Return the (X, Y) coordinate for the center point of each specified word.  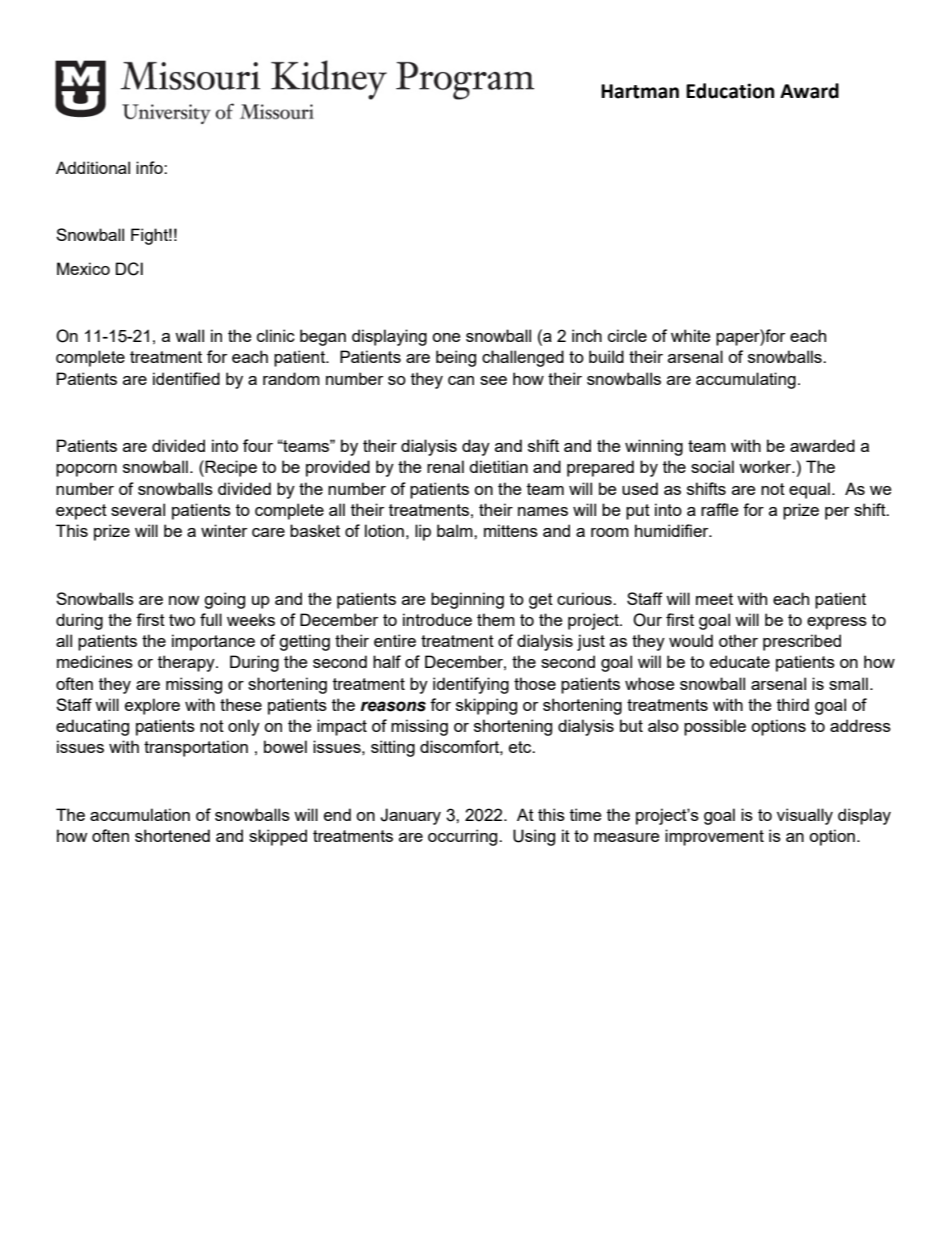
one (446, 337)
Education (730, 91)
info (150, 167)
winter (224, 530)
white (690, 335)
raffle (719, 509)
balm (456, 530)
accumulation (140, 814)
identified (186, 378)
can (461, 380)
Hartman (640, 91)
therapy (187, 663)
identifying (471, 685)
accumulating (746, 380)
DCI (129, 269)
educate (740, 661)
